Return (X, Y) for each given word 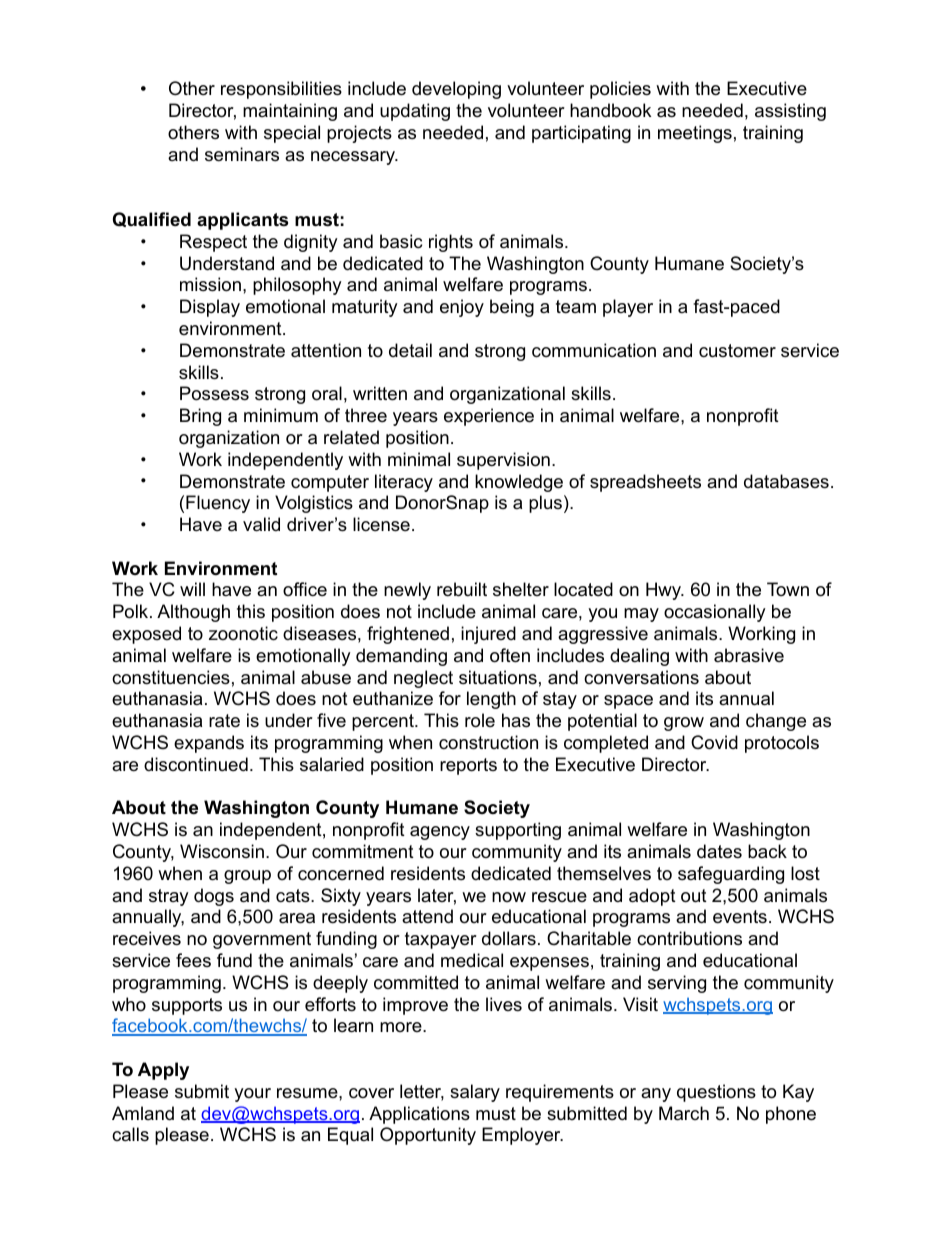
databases (786, 481)
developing (456, 90)
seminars (242, 154)
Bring (200, 417)
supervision (503, 461)
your (252, 1095)
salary (475, 1093)
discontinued (196, 764)
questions (716, 1093)
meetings (695, 134)
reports (468, 766)
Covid (714, 742)
